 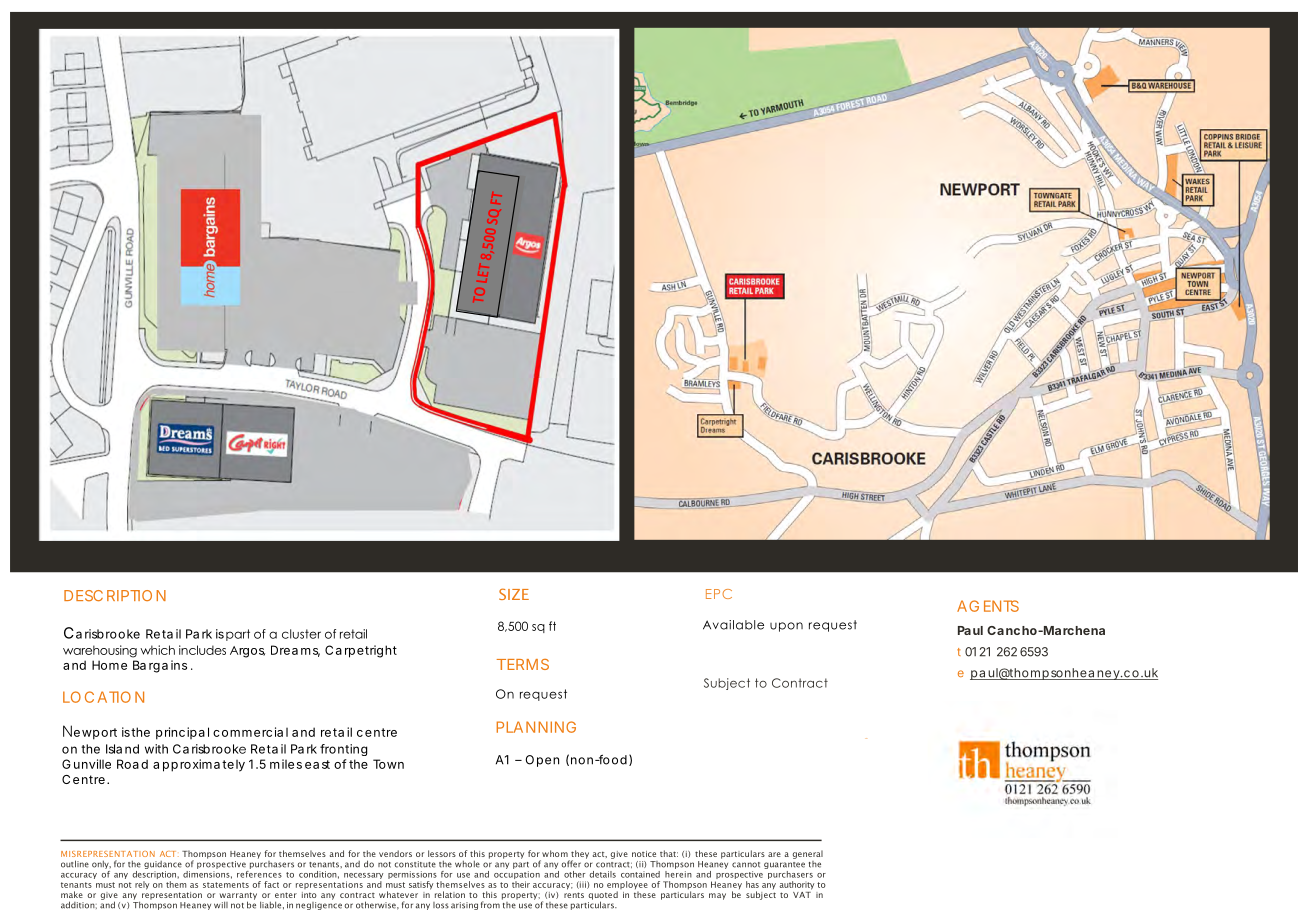 What do you see at coordinates (160, 666) in the screenshot?
I see `Bargains` at bounding box center [160, 666].
